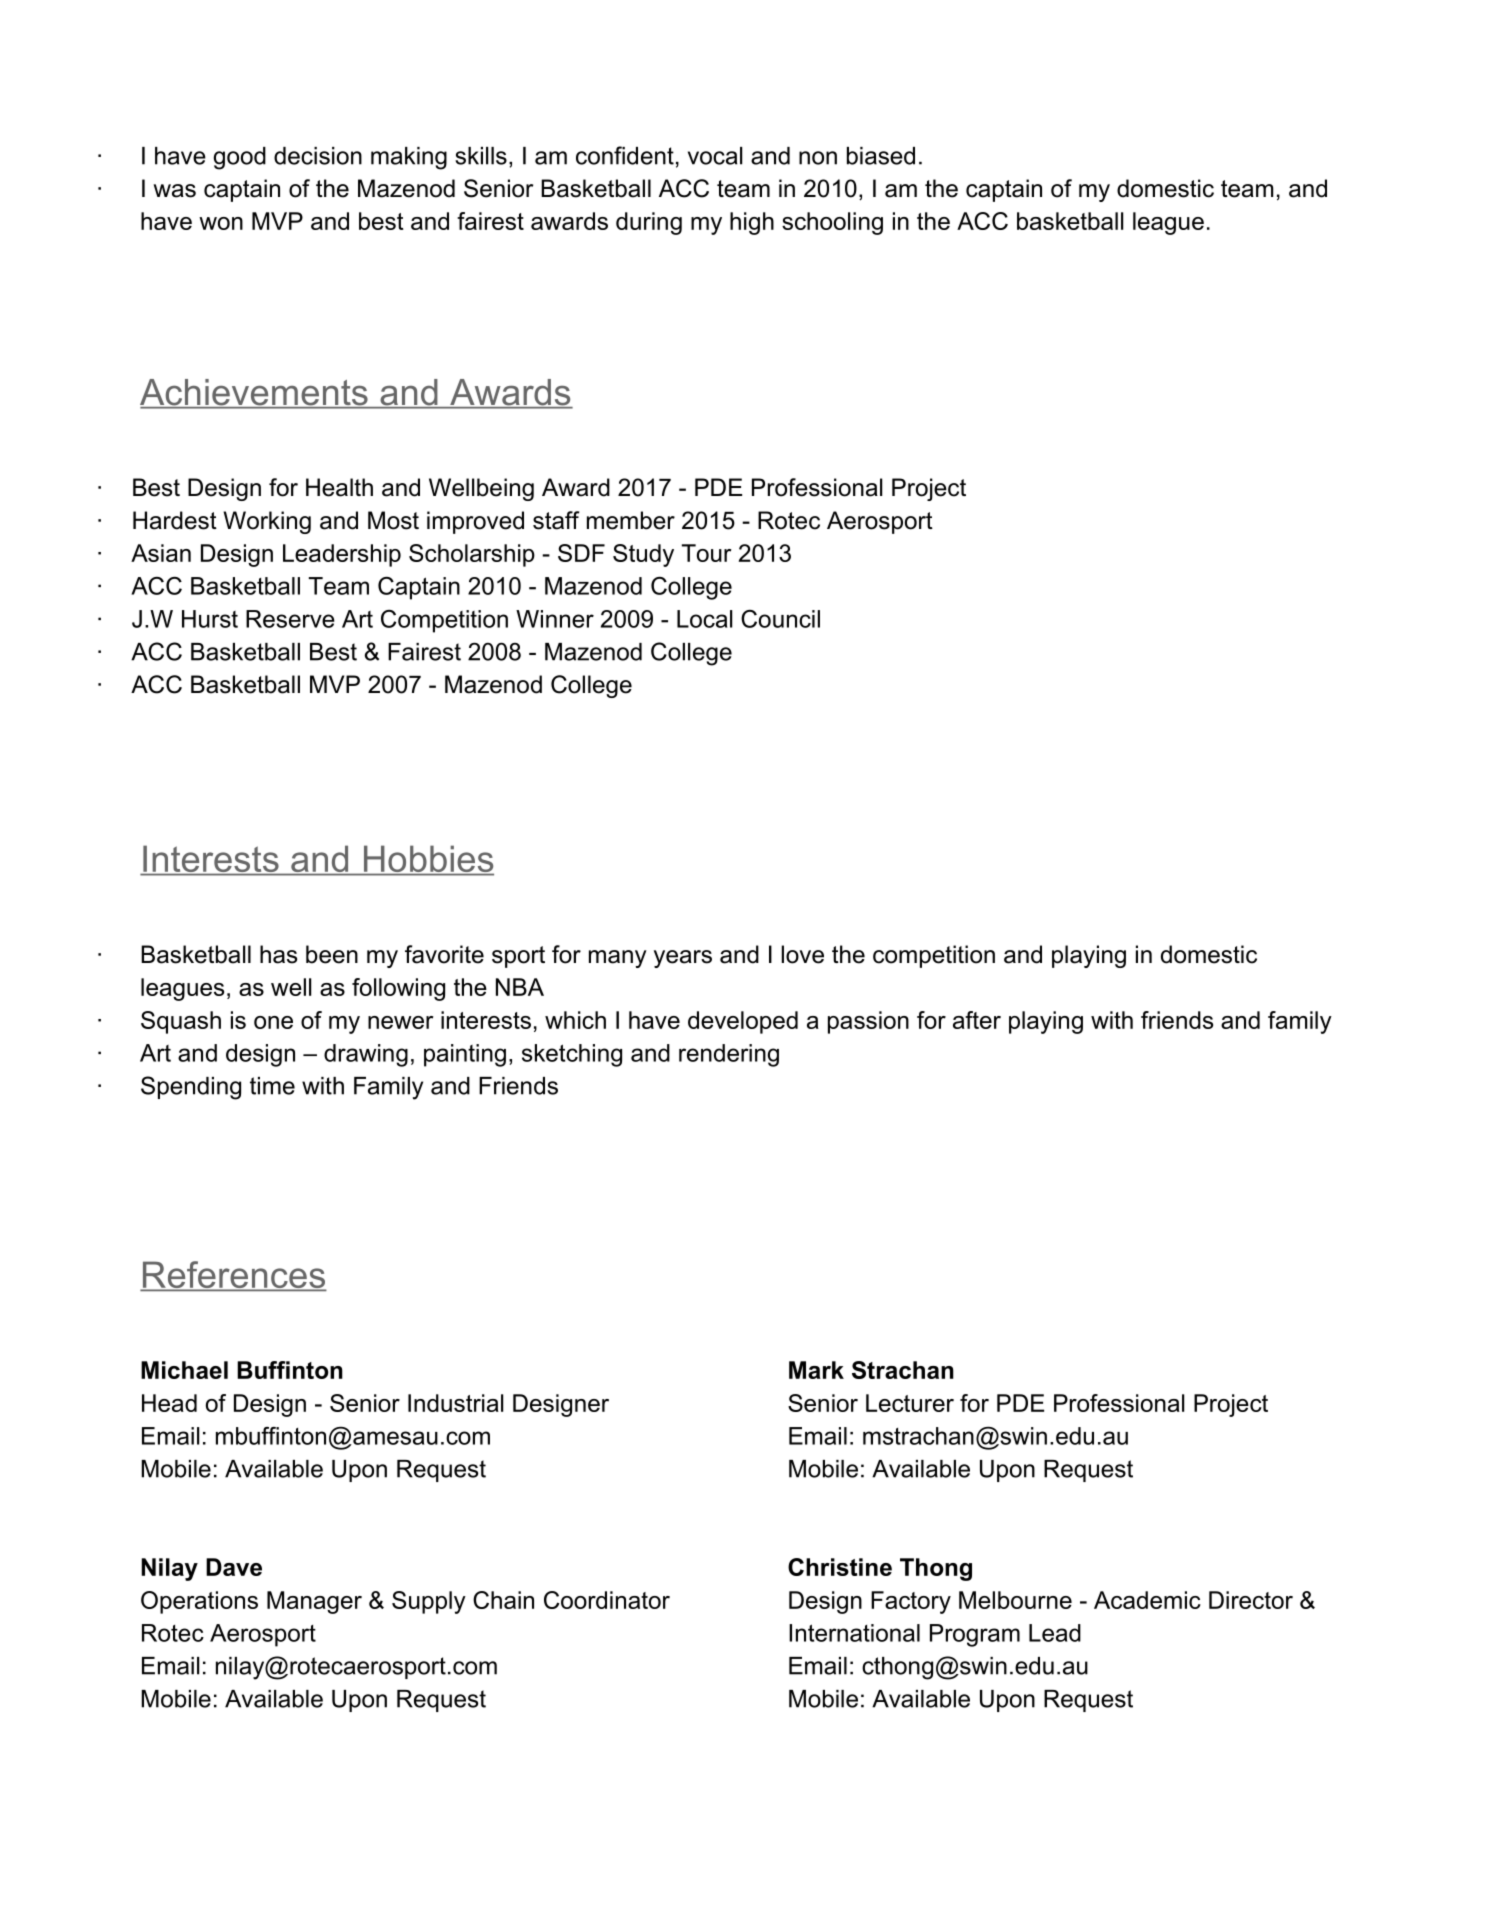  Describe the element at coordinates (314, 1602) in the screenshot. I see `Manager` at that location.
